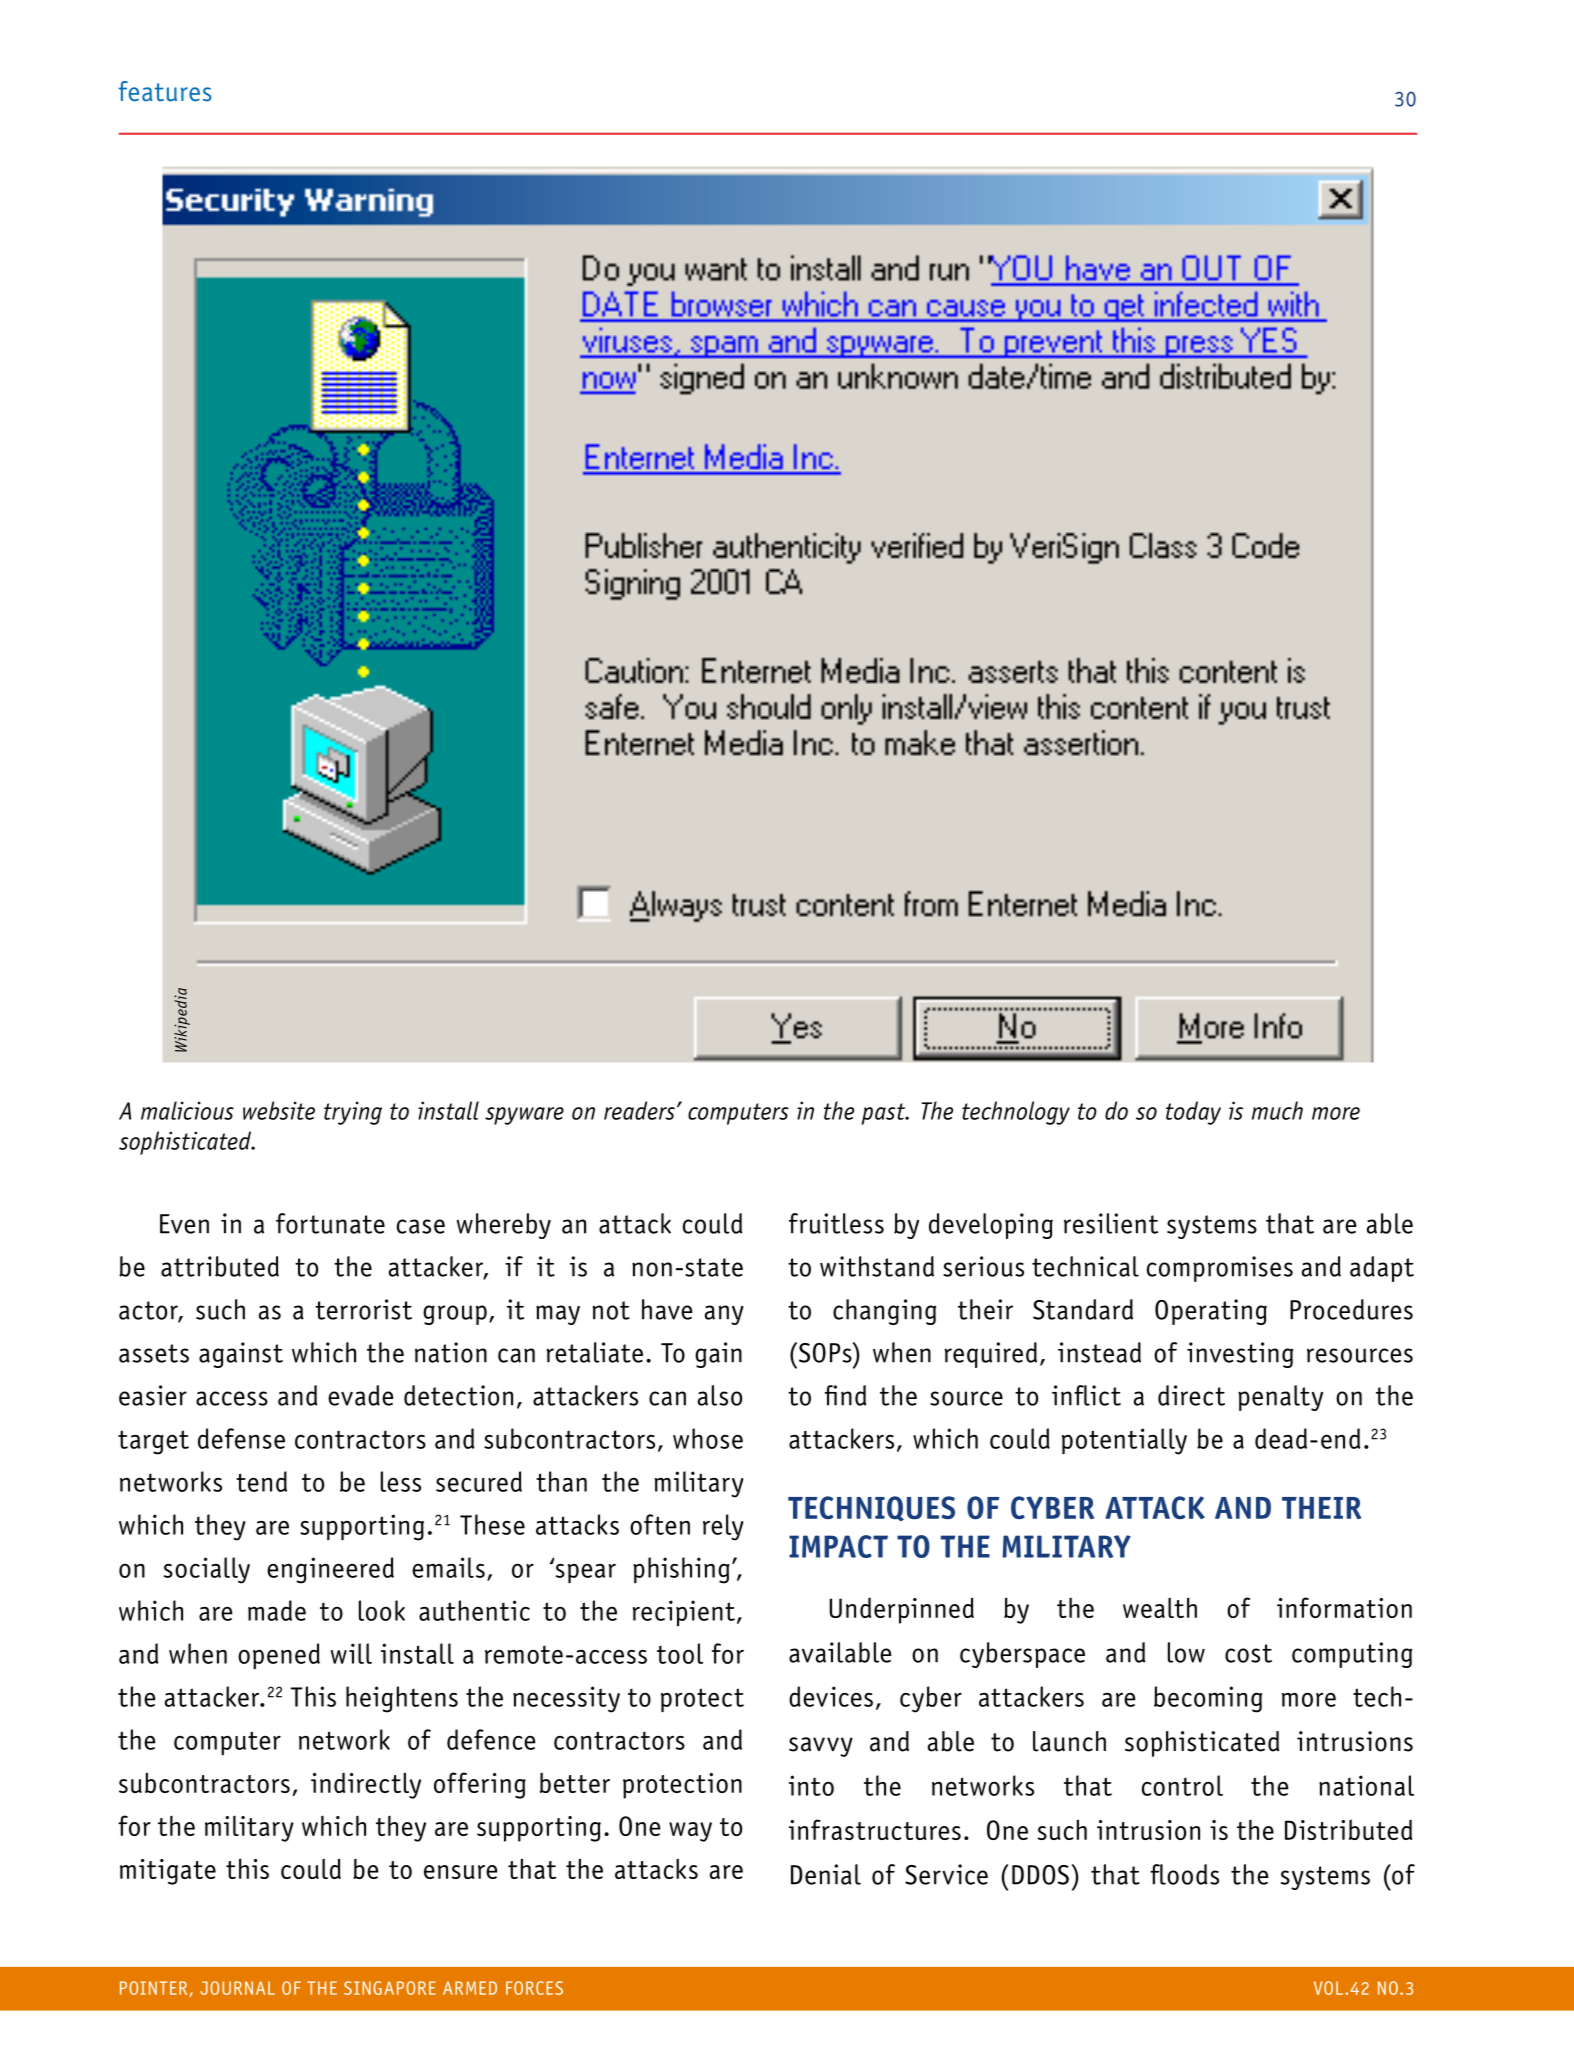  I want to click on resilient, so click(1111, 1223).
